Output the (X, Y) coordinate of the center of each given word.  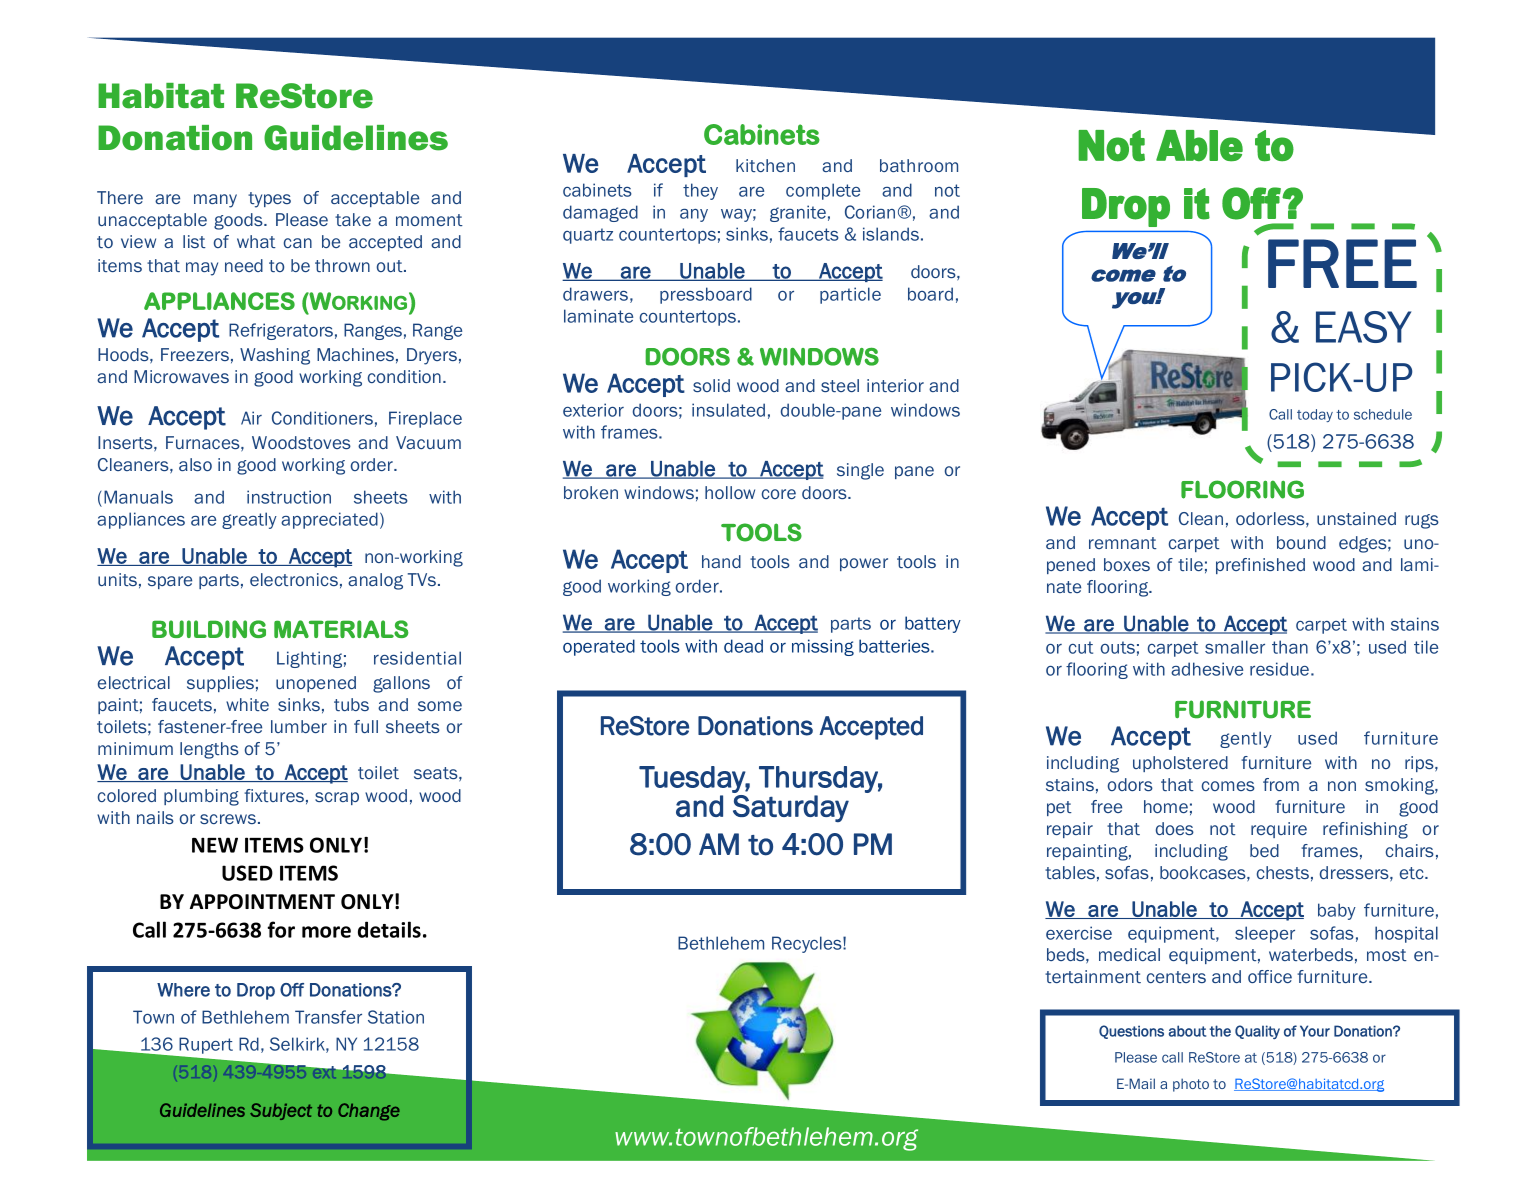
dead (743, 646)
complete (823, 191)
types (269, 200)
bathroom (919, 165)
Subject (281, 1111)
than (1290, 647)
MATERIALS (341, 629)
